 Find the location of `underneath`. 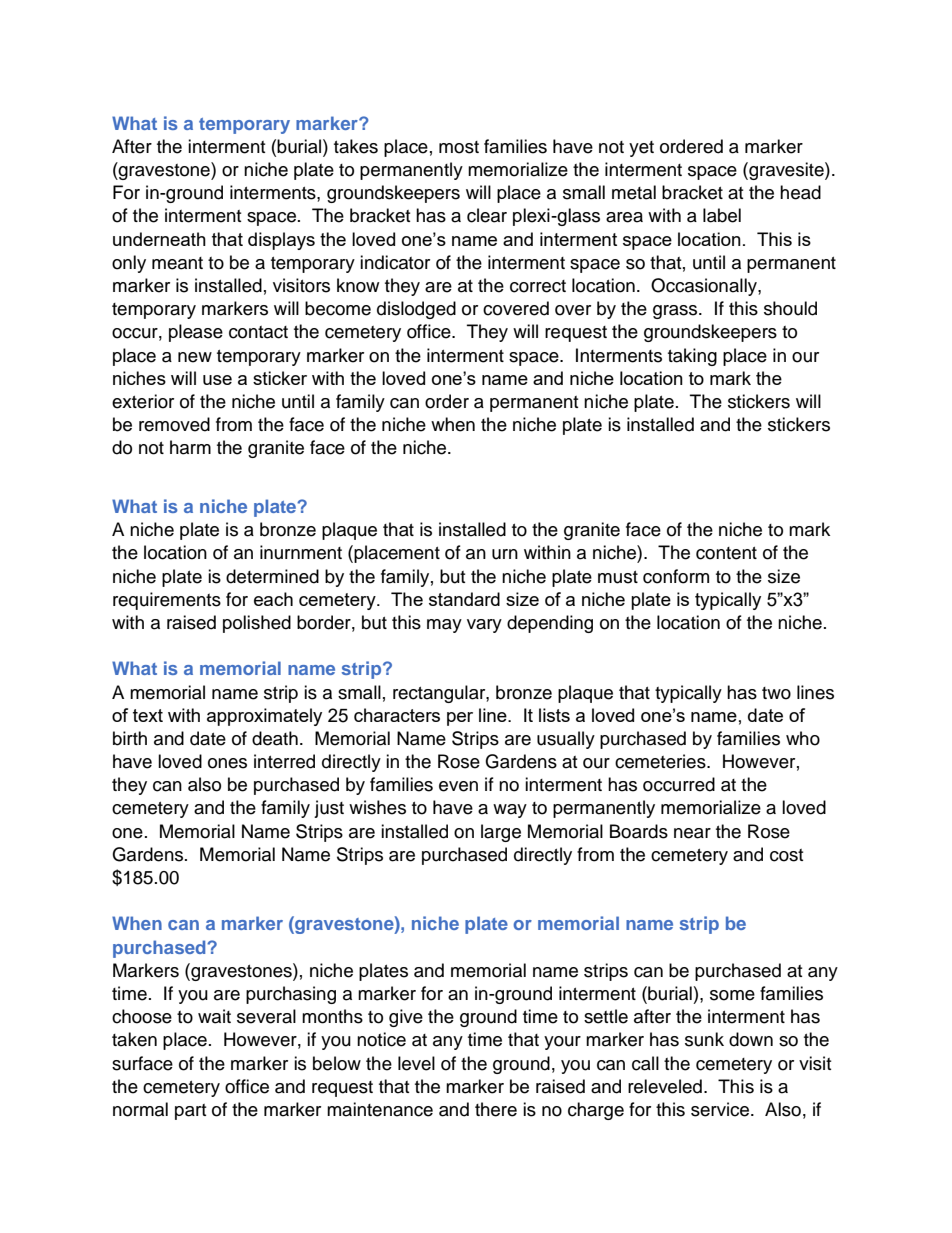

underneath is located at coordinates (159, 239).
